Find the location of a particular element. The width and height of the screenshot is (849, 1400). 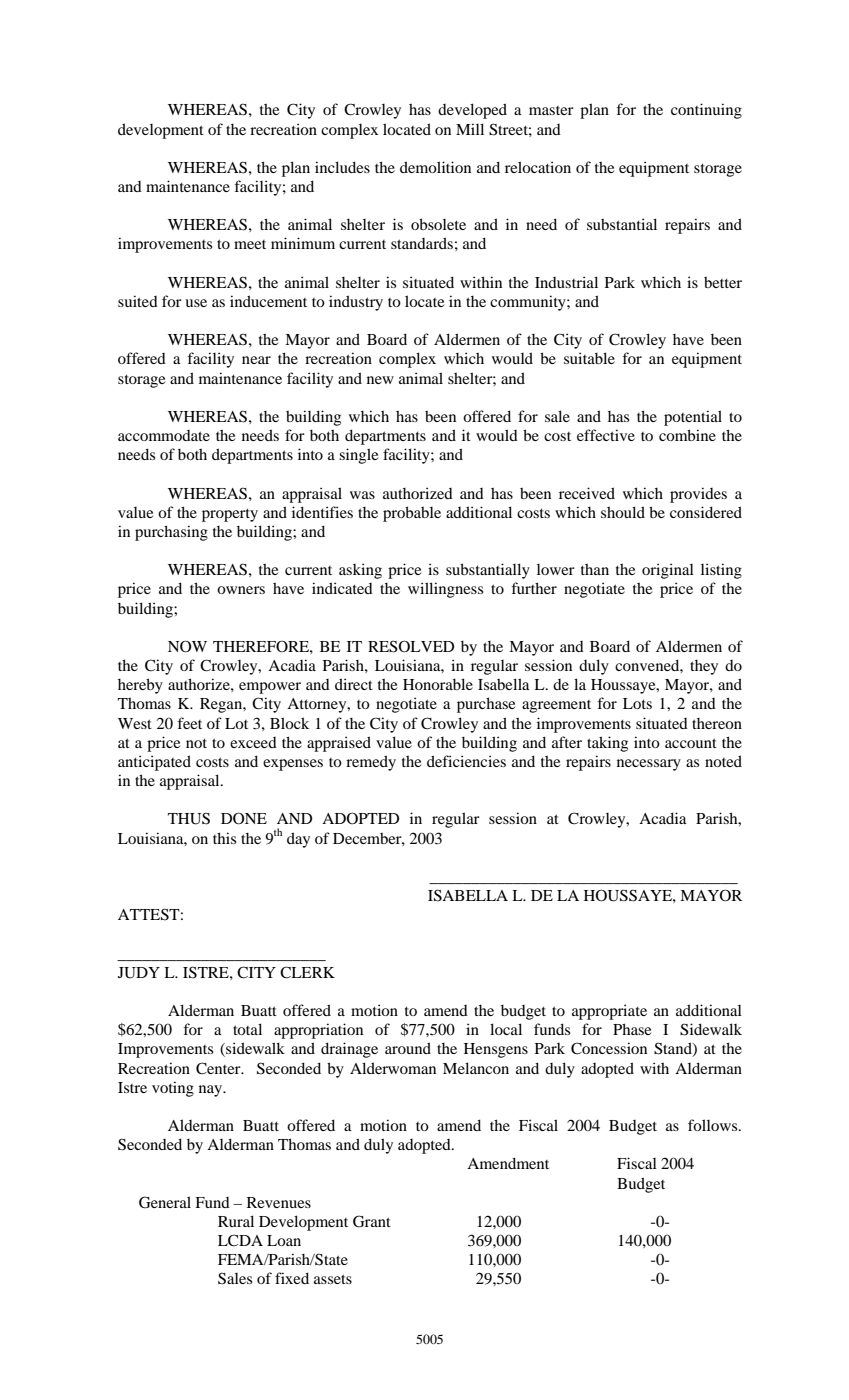

Lots is located at coordinates (637, 703).
